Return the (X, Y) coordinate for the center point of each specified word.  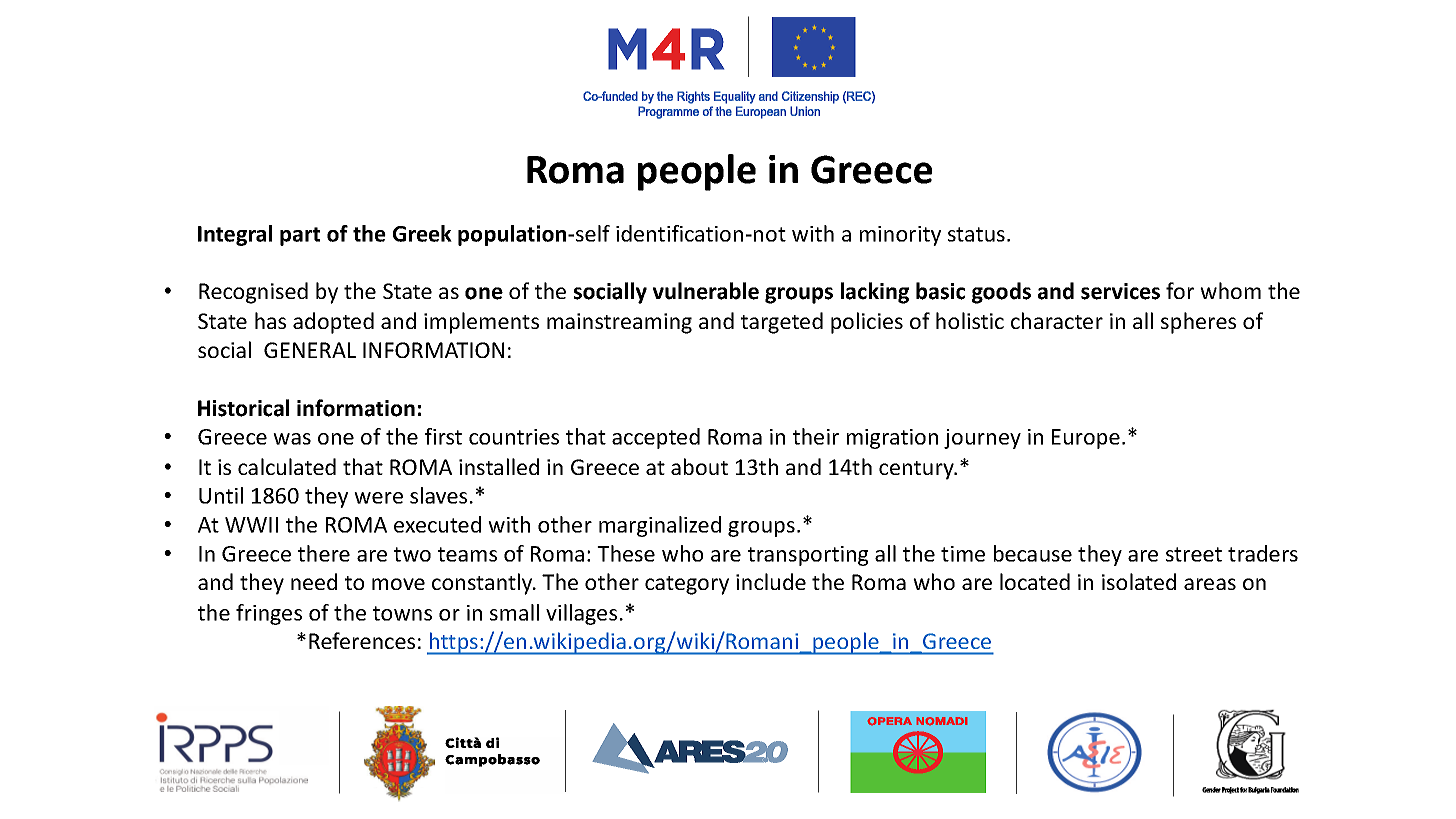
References (362, 640)
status (976, 234)
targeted (782, 323)
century (917, 470)
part (300, 236)
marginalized (660, 526)
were (378, 498)
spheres (1198, 323)
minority (900, 236)
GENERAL (310, 350)
